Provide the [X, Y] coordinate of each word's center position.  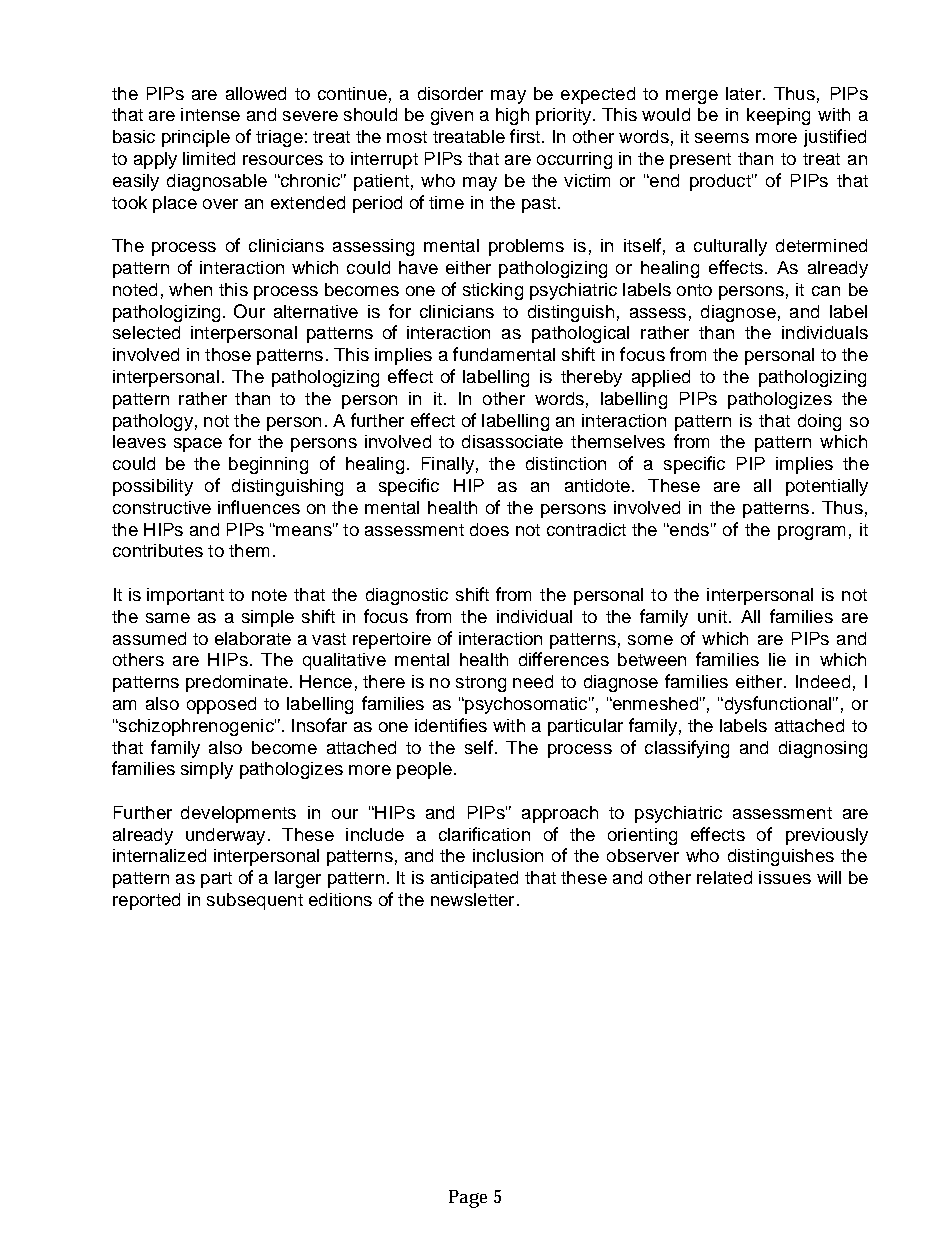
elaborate [253, 638]
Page [468, 1199]
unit [712, 616]
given [452, 116]
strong [481, 684]
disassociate [512, 441]
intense [210, 114]
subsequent [255, 901]
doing [819, 422]
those [228, 354]
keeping [778, 116]
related [724, 877]
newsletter [472, 899]
